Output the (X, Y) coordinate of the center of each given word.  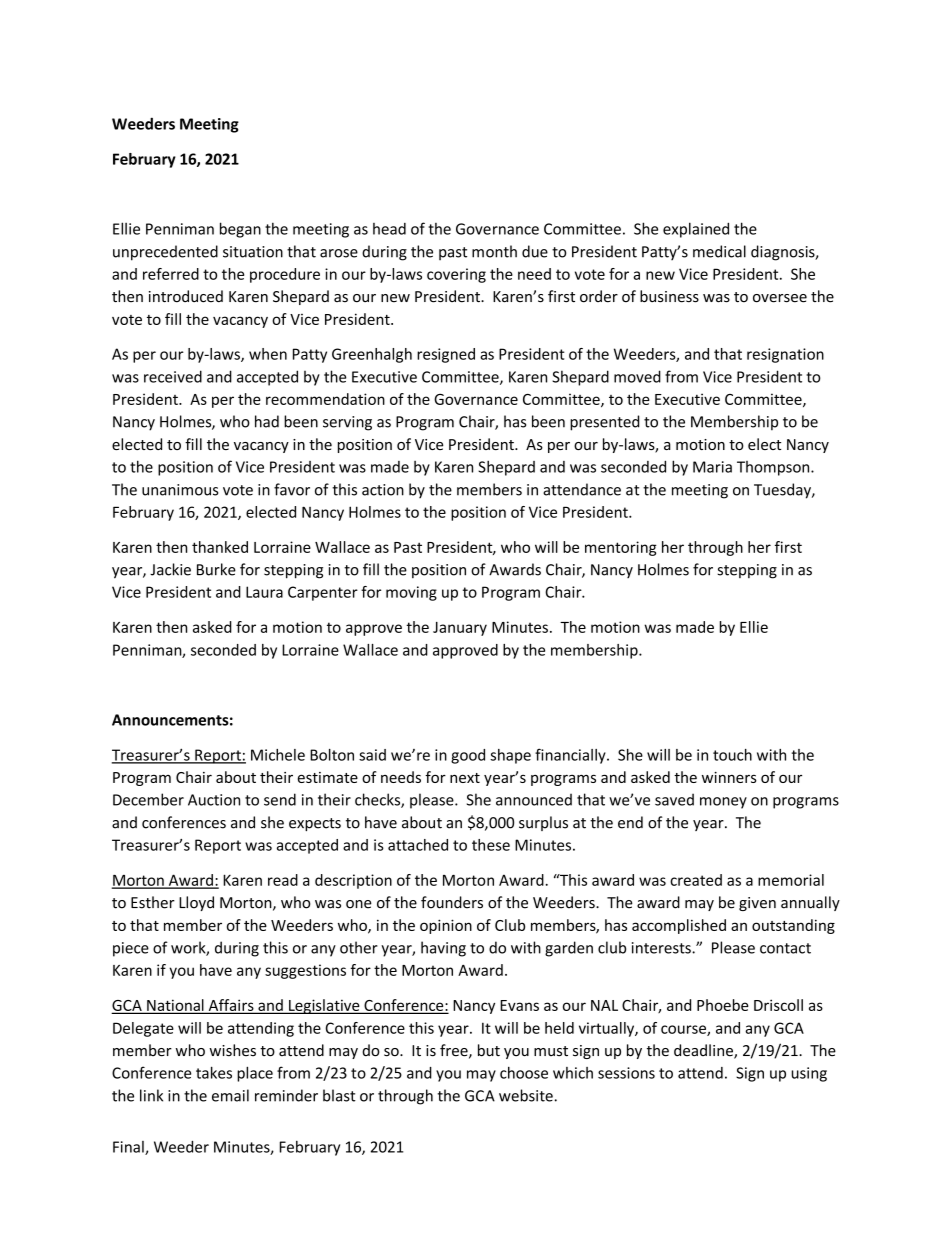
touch (732, 755)
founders (452, 902)
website (527, 1095)
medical (719, 251)
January (460, 629)
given (757, 904)
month (494, 251)
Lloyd (196, 903)
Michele (278, 755)
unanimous (180, 490)
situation (253, 252)
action (383, 490)
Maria (712, 467)
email (230, 1095)
